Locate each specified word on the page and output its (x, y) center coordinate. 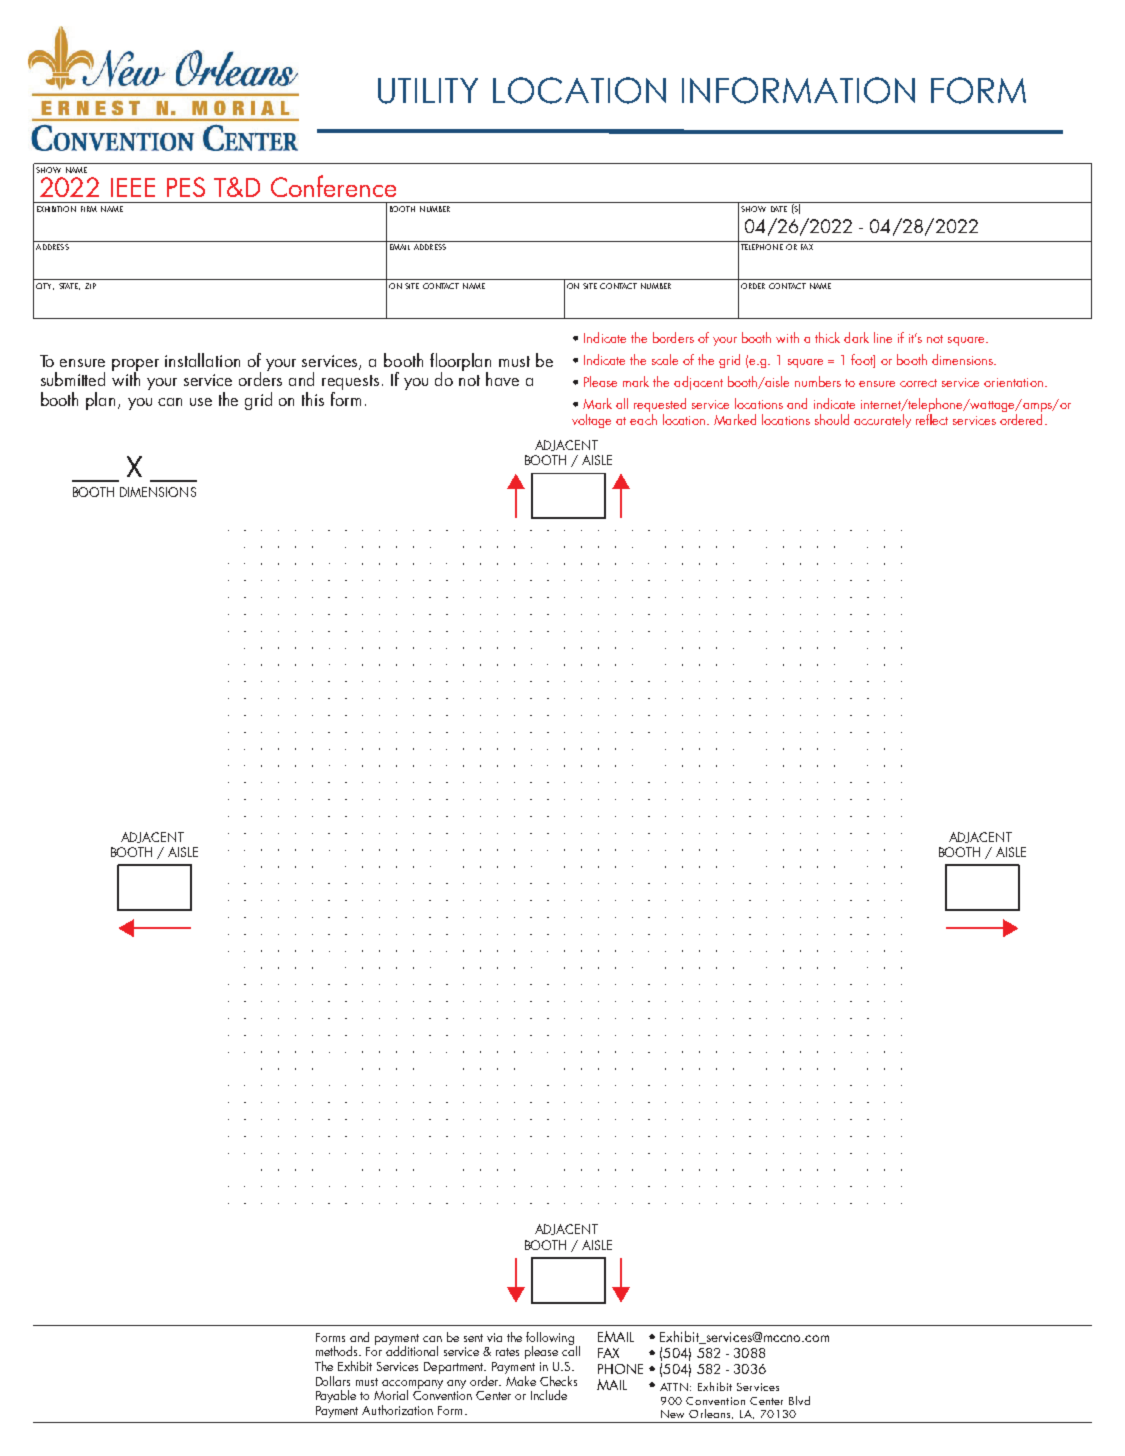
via (494, 1337)
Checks (558, 1381)
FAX (807, 247)
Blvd (799, 1400)
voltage (591, 421)
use (201, 402)
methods (338, 1351)
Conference (333, 186)
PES (186, 187)
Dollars (333, 1381)
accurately (882, 421)
